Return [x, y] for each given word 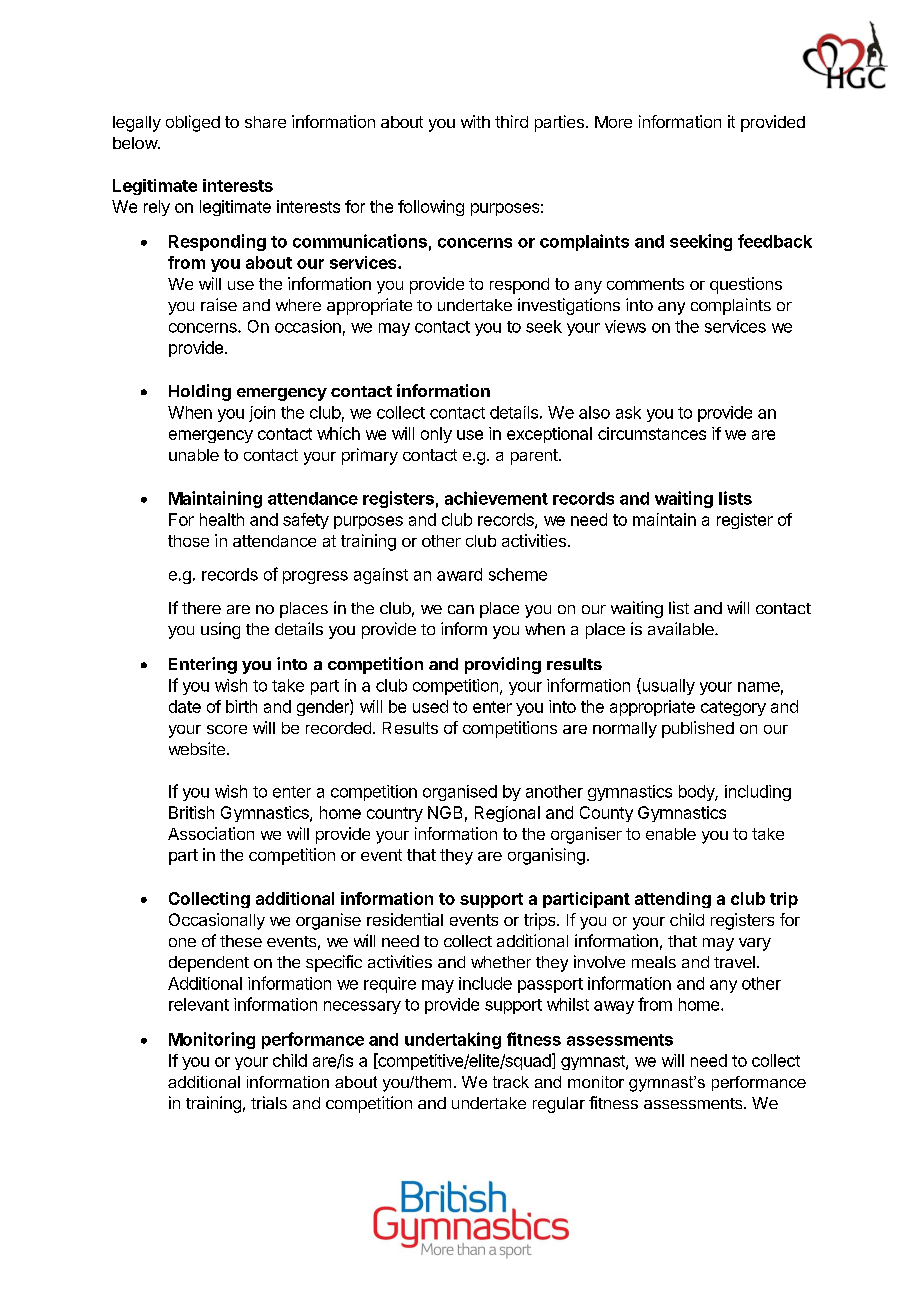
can [461, 609]
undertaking [453, 1040]
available [682, 628]
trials [269, 1102]
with [475, 121]
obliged [193, 123]
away [614, 1007]
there [201, 608]
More [613, 122]
